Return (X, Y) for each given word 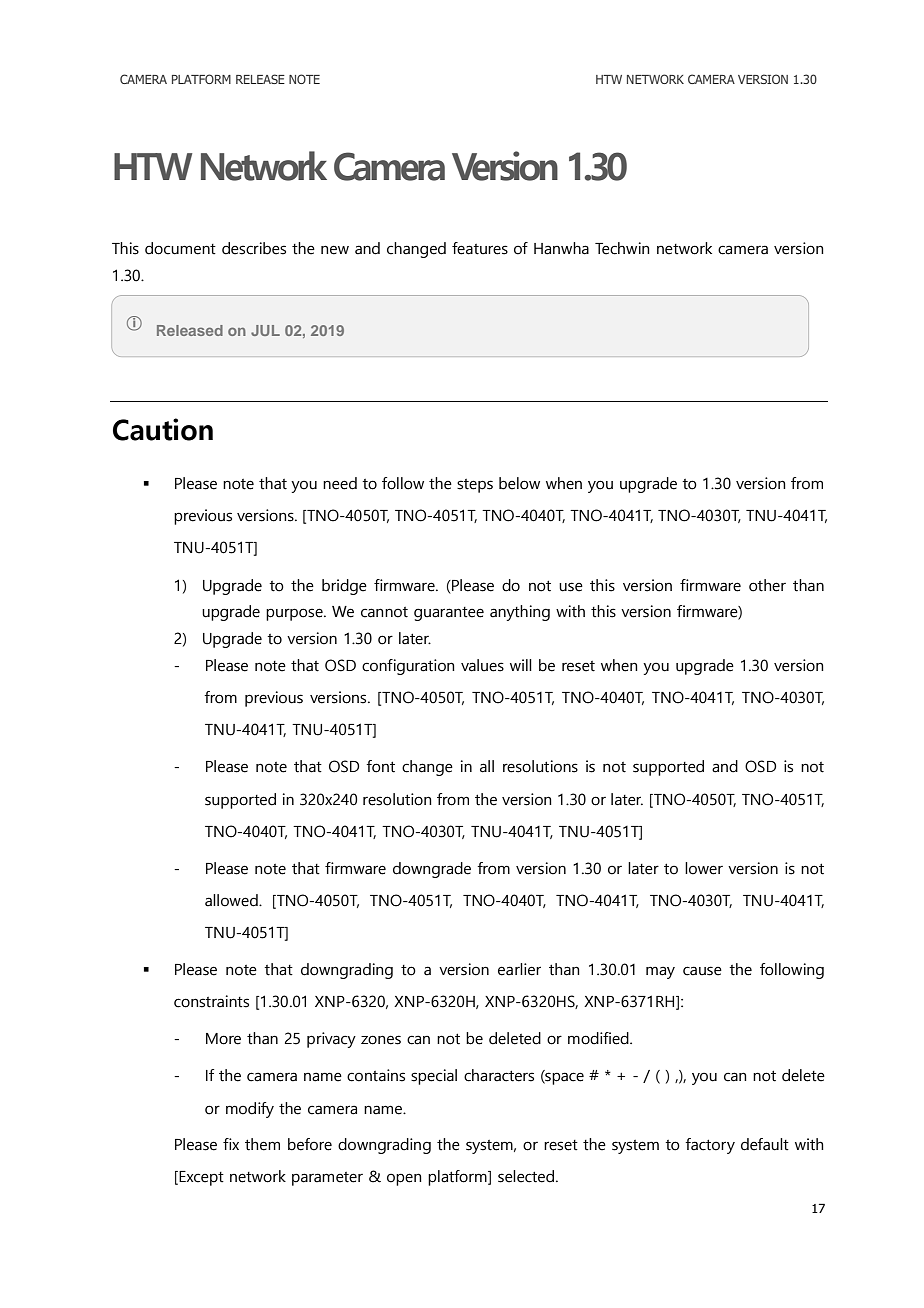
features (480, 248)
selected (526, 1176)
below (519, 483)
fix (231, 1144)
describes (254, 248)
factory (710, 1146)
